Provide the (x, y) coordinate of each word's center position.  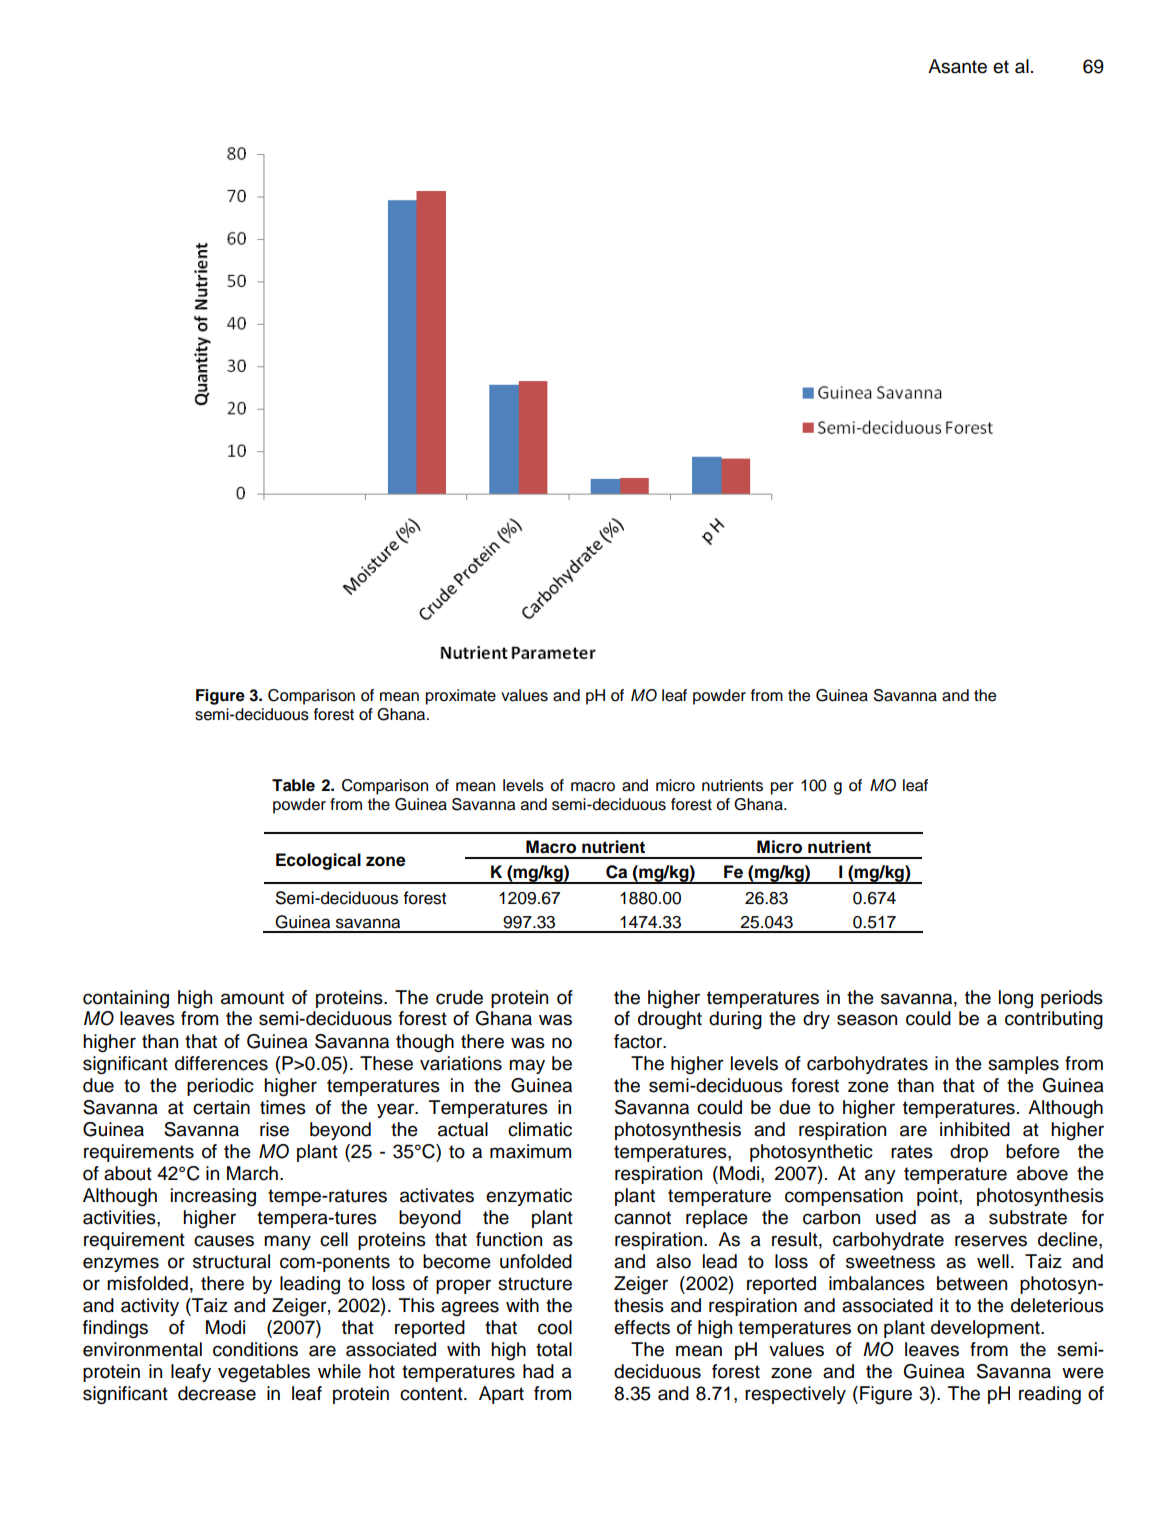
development (986, 1329)
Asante (957, 66)
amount (252, 998)
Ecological (318, 861)
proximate (461, 697)
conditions (255, 1349)
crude (459, 997)
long (1016, 999)
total (554, 1349)
